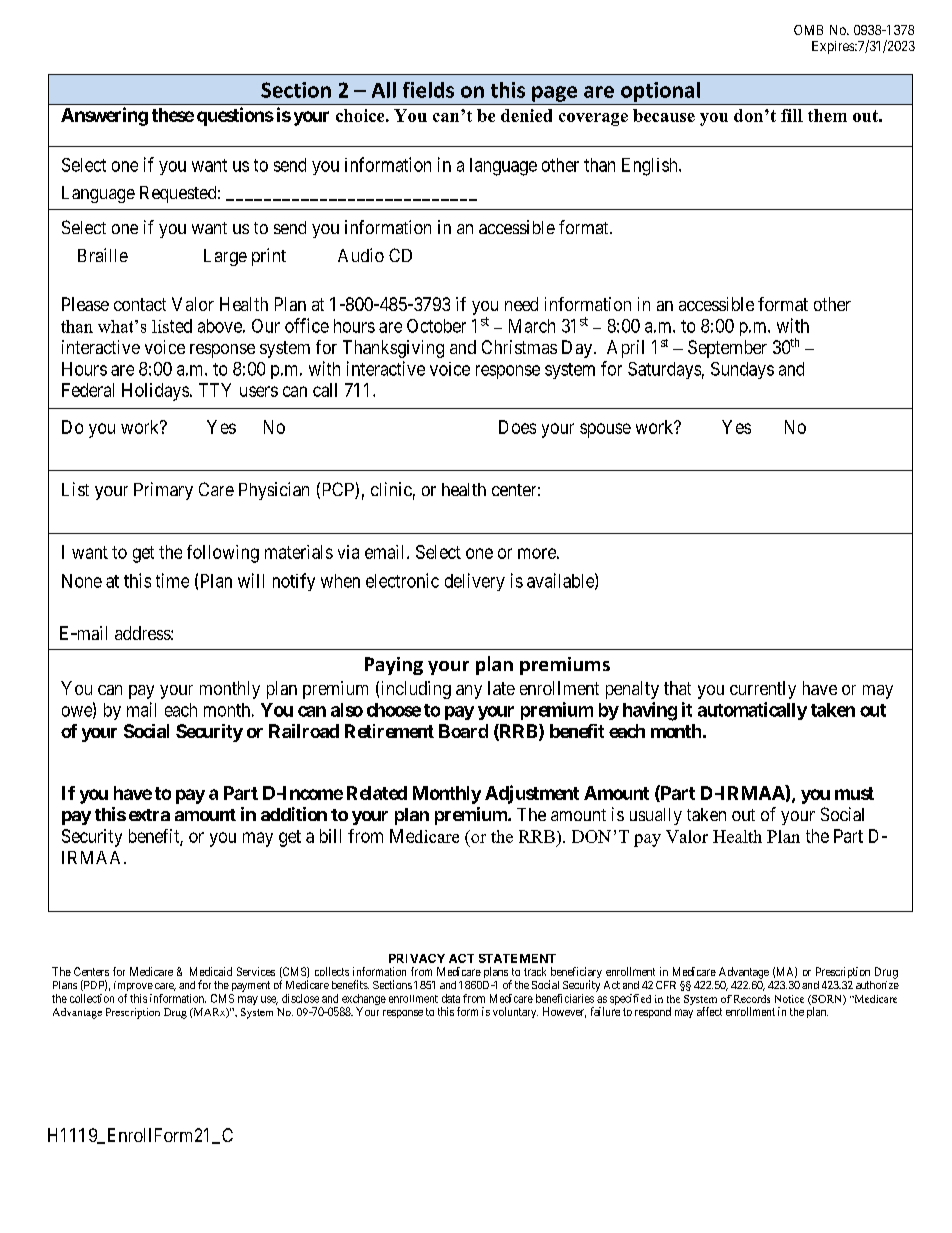  Describe the element at coordinates (451, 998) in the screenshot. I see `data` at that location.
